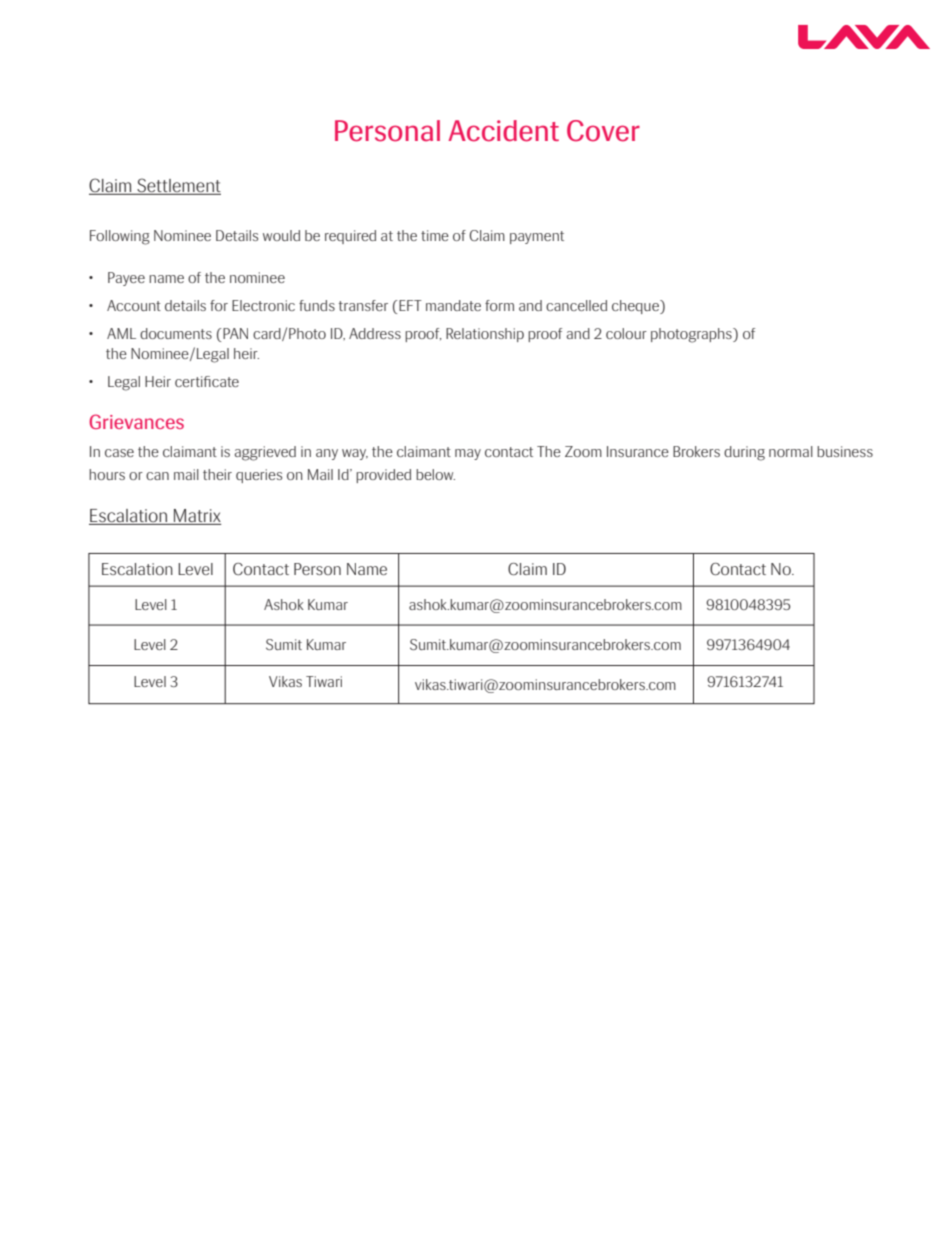  What do you see at coordinates (744, 453) in the image?
I see `during` at bounding box center [744, 453].
